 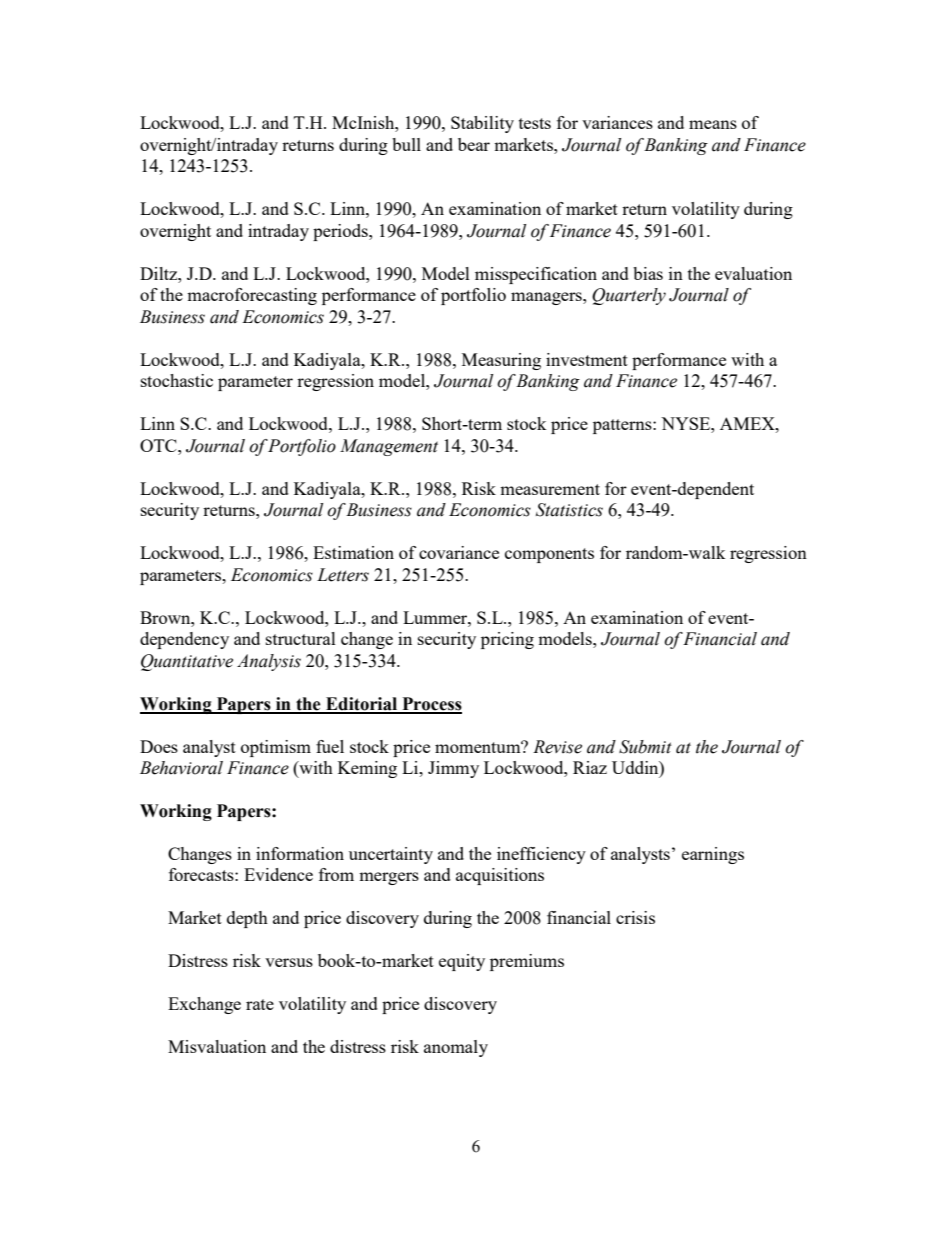 What do you see at coordinates (181, 768) in the screenshot?
I see `Behavioral` at bounding box center [181, 768].
